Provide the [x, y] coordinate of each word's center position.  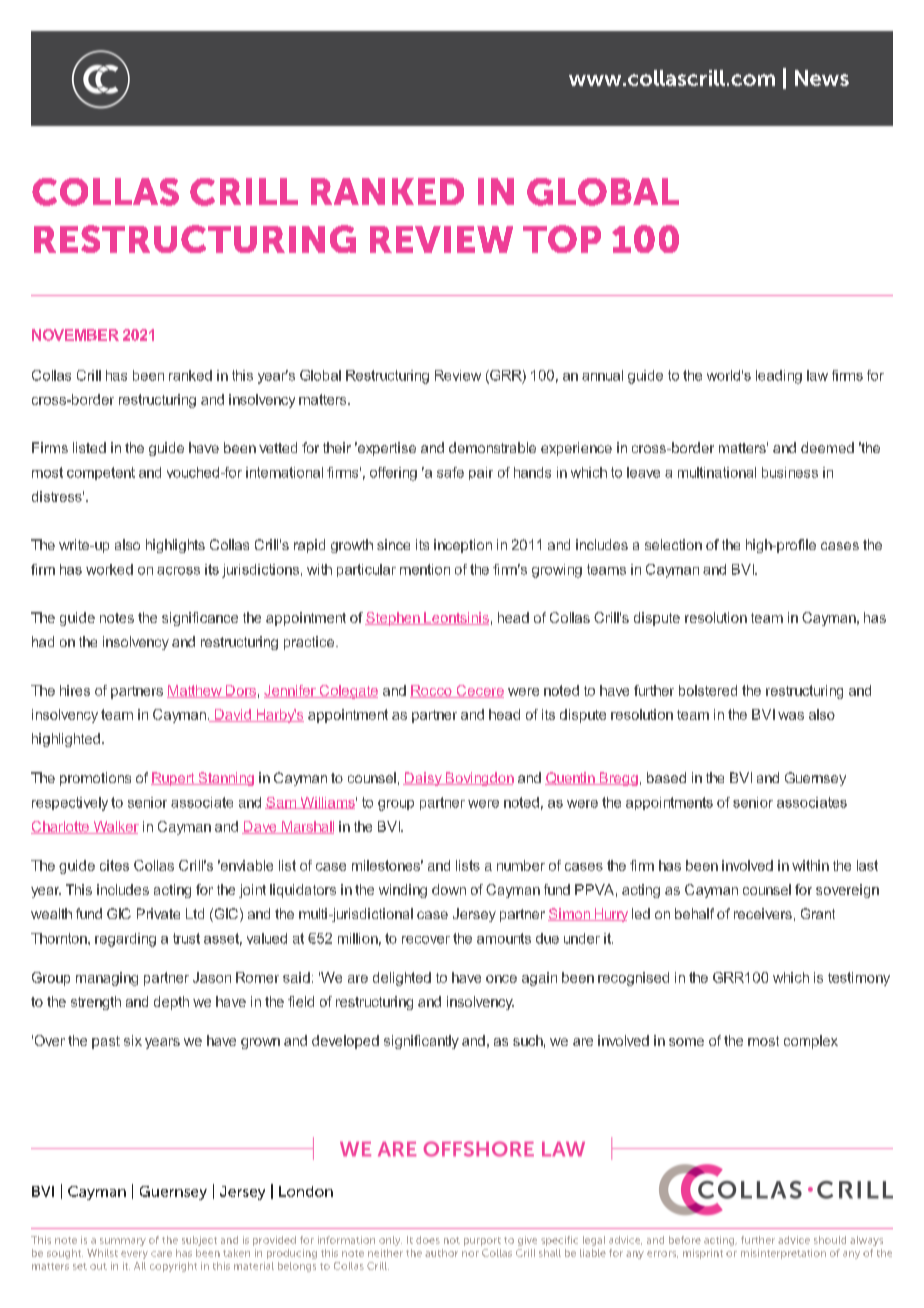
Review [458, 375]
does [428, 1240]
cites [114, 865]
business [790, 472]
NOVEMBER [75, 335]
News [822, 78]
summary [123, 1242]
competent [101, 473]
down [449, 889]
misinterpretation [783, 1254]
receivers [763, 913]
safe [450, 472]
